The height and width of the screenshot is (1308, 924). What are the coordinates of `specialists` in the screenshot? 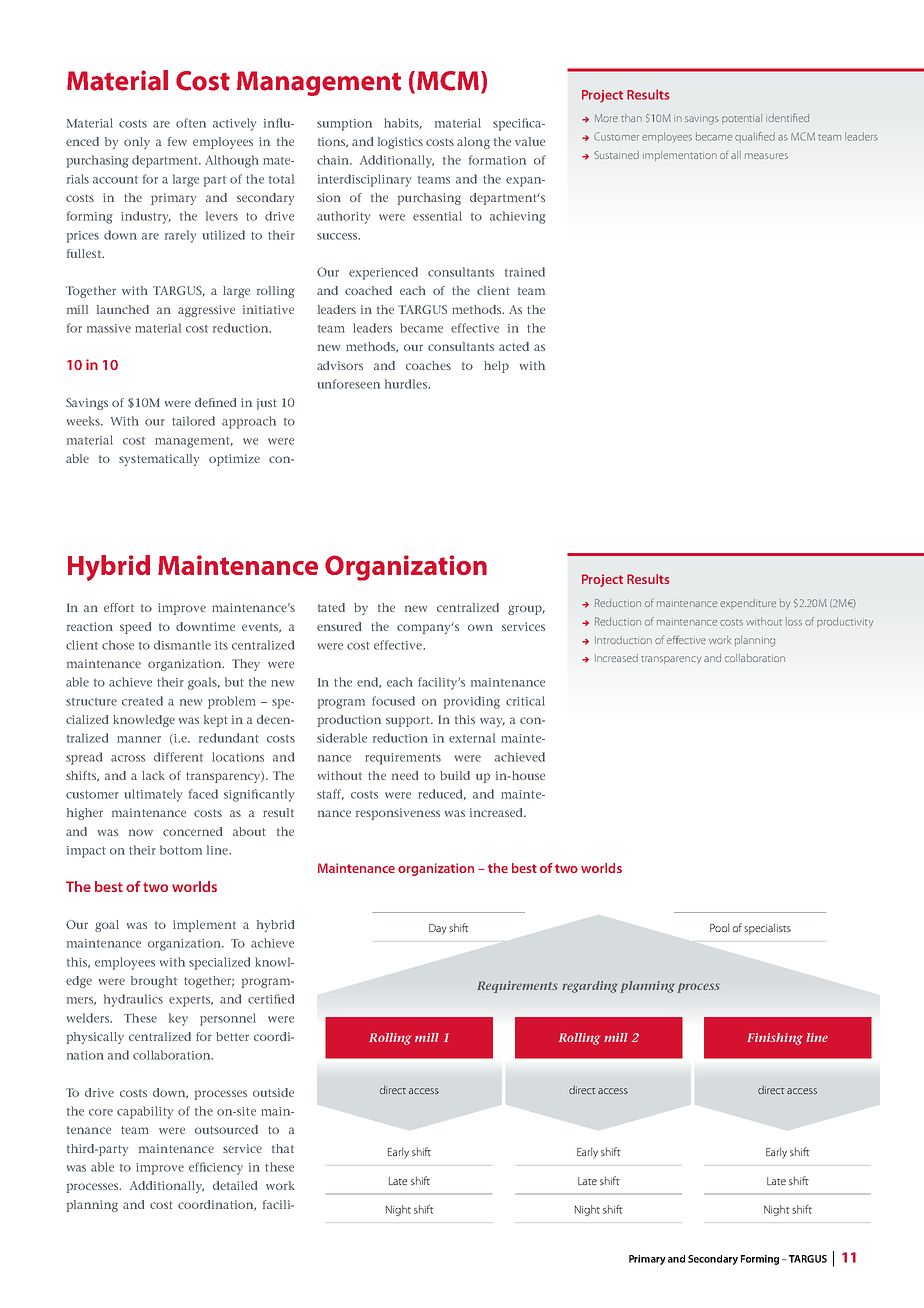 It's located at (767, 929).
